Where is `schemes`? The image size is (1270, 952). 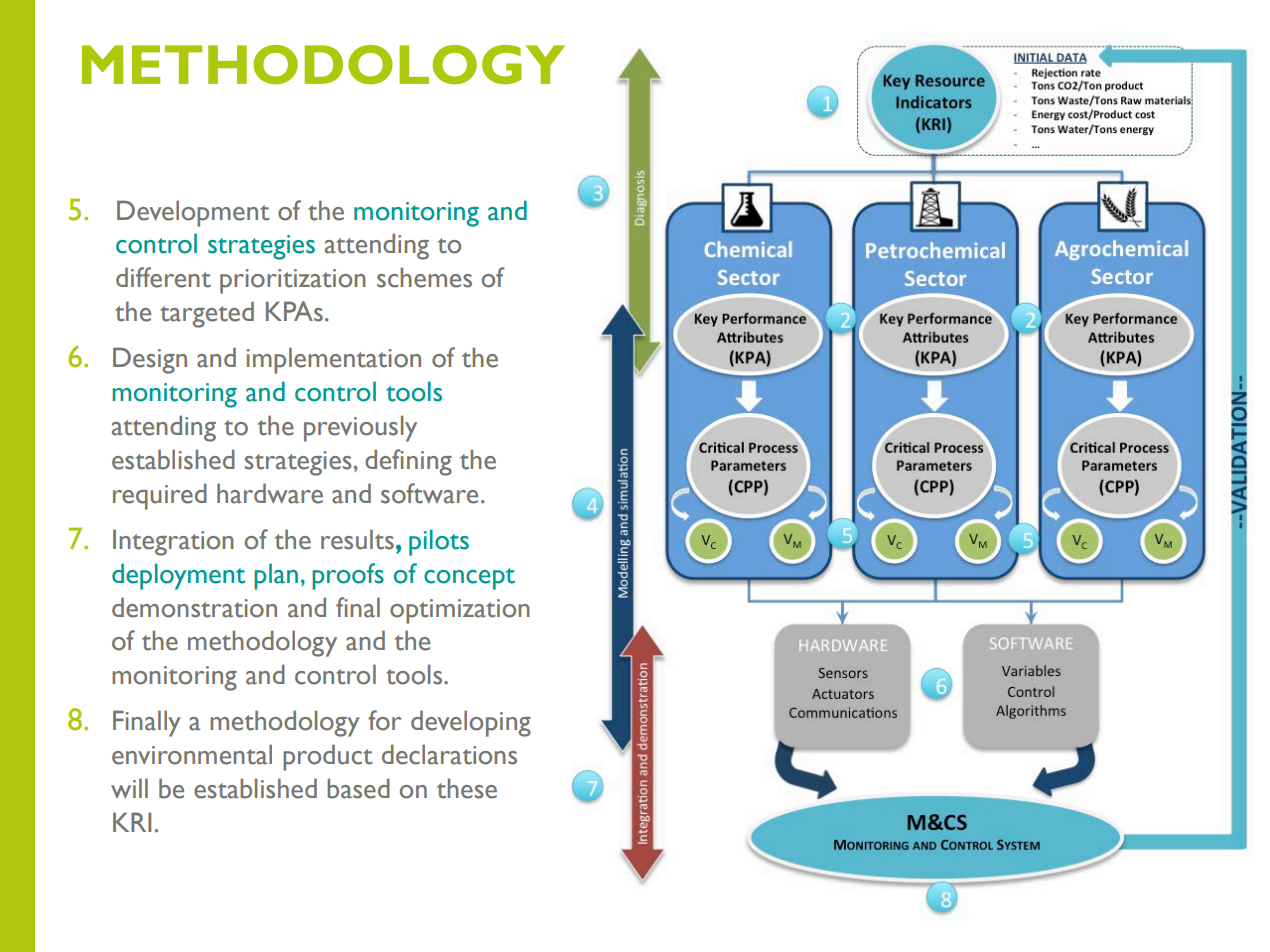
schemes is located at coordinates (424, 277).
